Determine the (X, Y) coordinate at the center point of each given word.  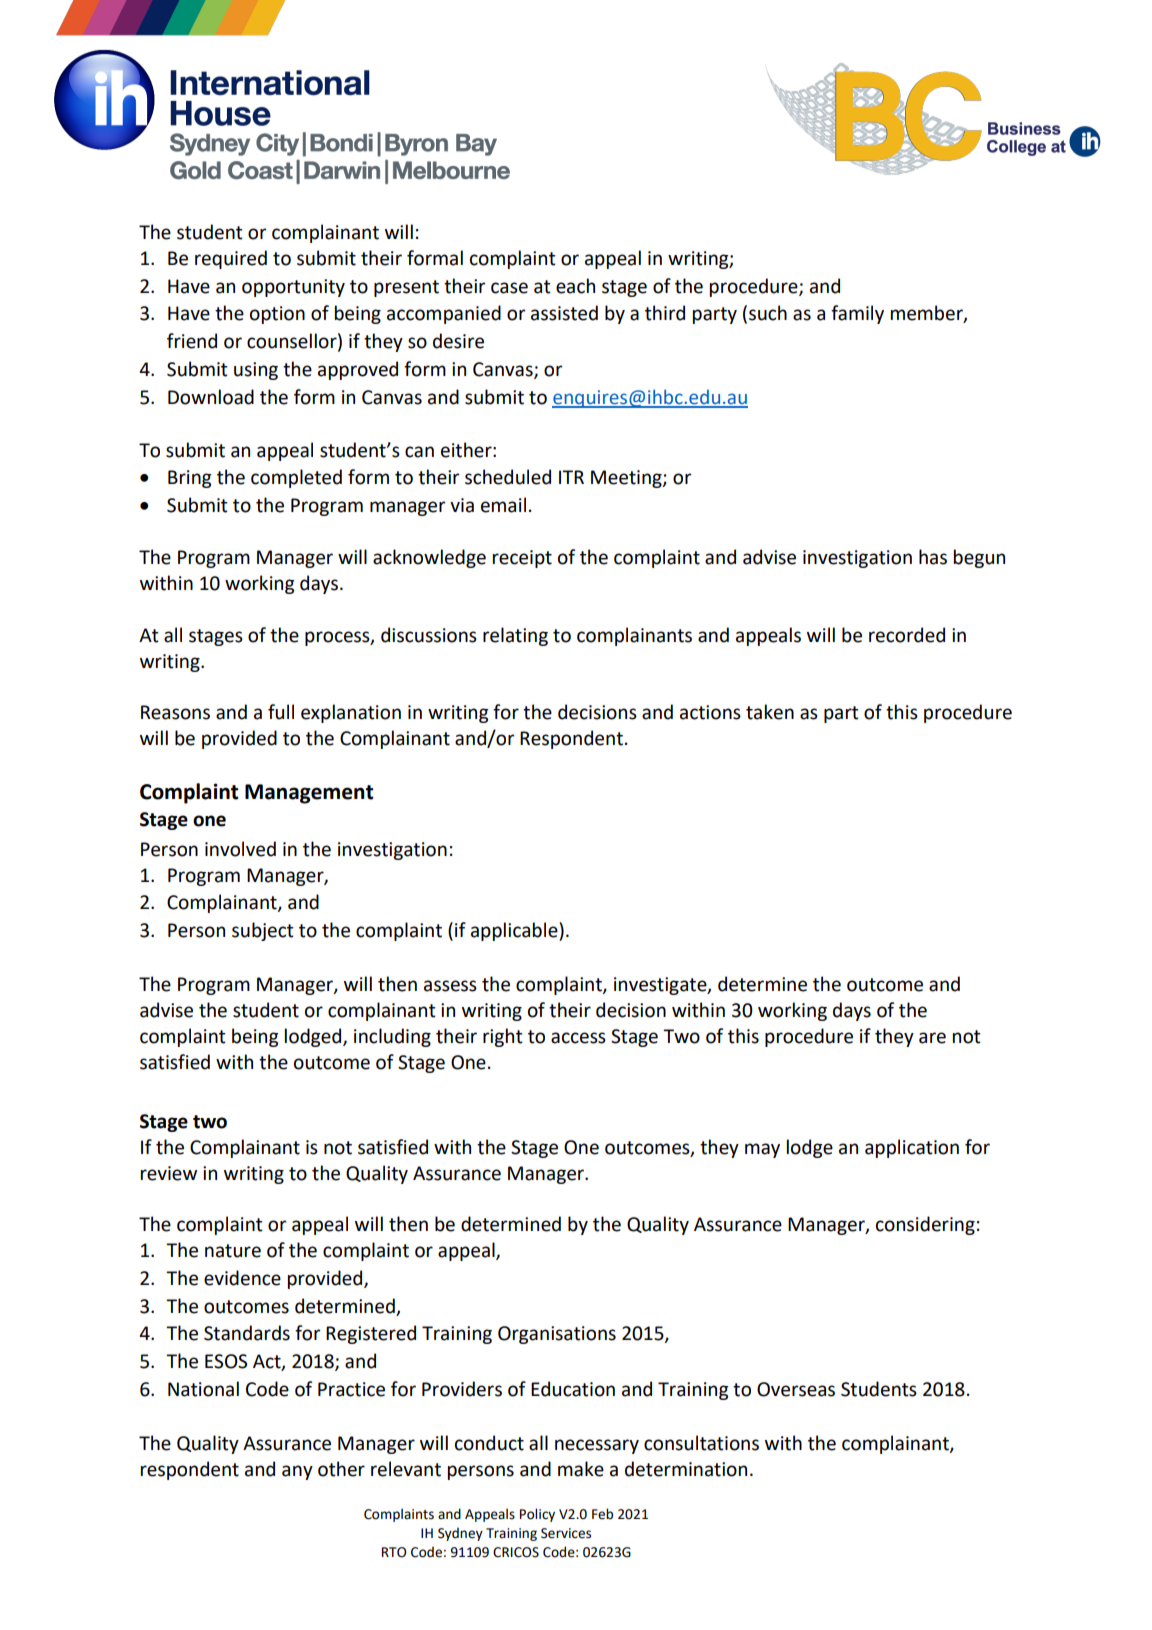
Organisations (557, 1335)
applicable (515, 931)
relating (515, 636)
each (575, 286)
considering (925, 1225)
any (297, 1472)
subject (263, 931)
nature (233, 1251)
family (857, 314)
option (277, 315)
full (281, 712)
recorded (907, 635)
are (932, 1038)
